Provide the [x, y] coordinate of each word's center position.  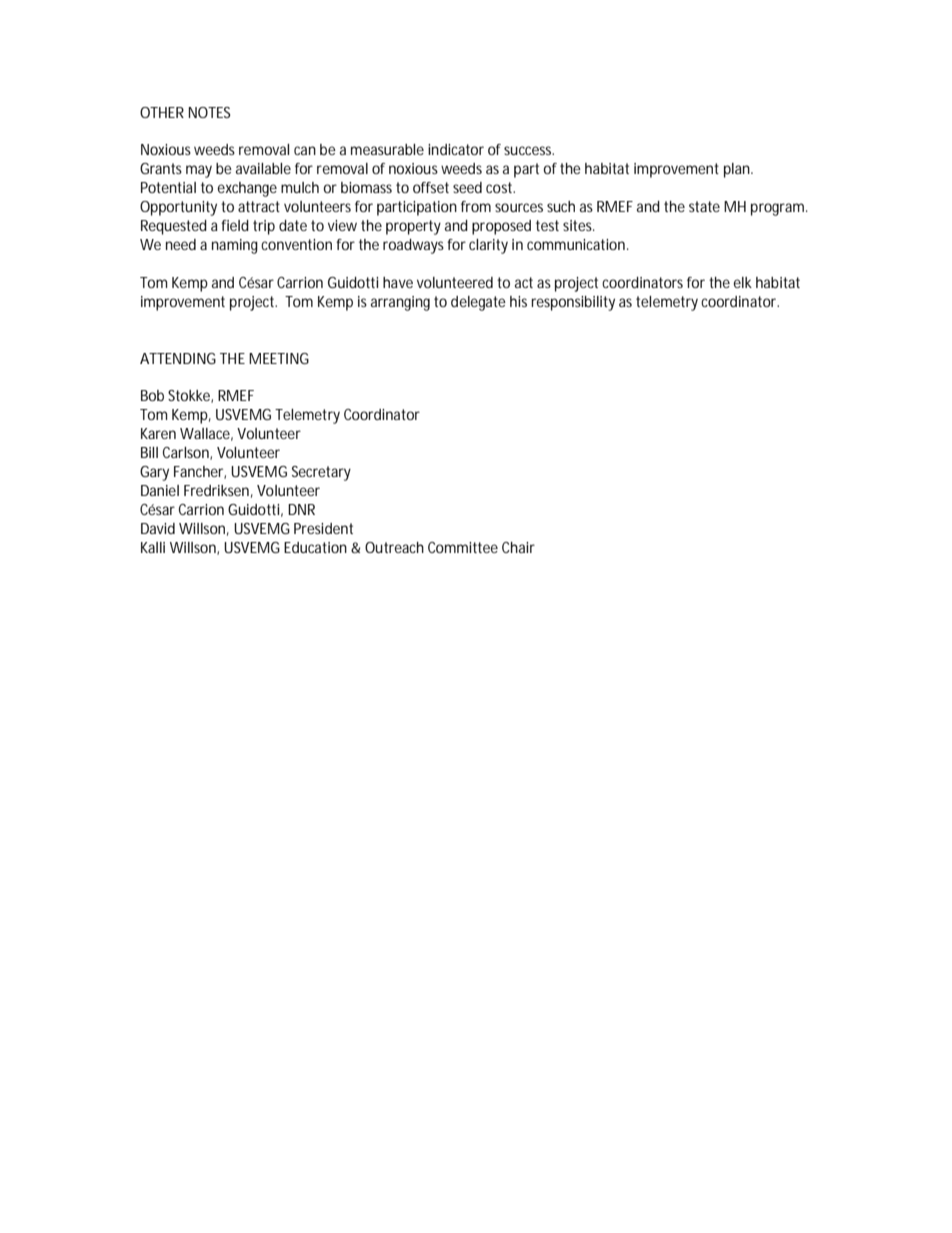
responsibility [573, 303]
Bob [152, 395]
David [158, 528]
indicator [456, 149]
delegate [478, 303]
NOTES [210, 112]
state [704, 206]
